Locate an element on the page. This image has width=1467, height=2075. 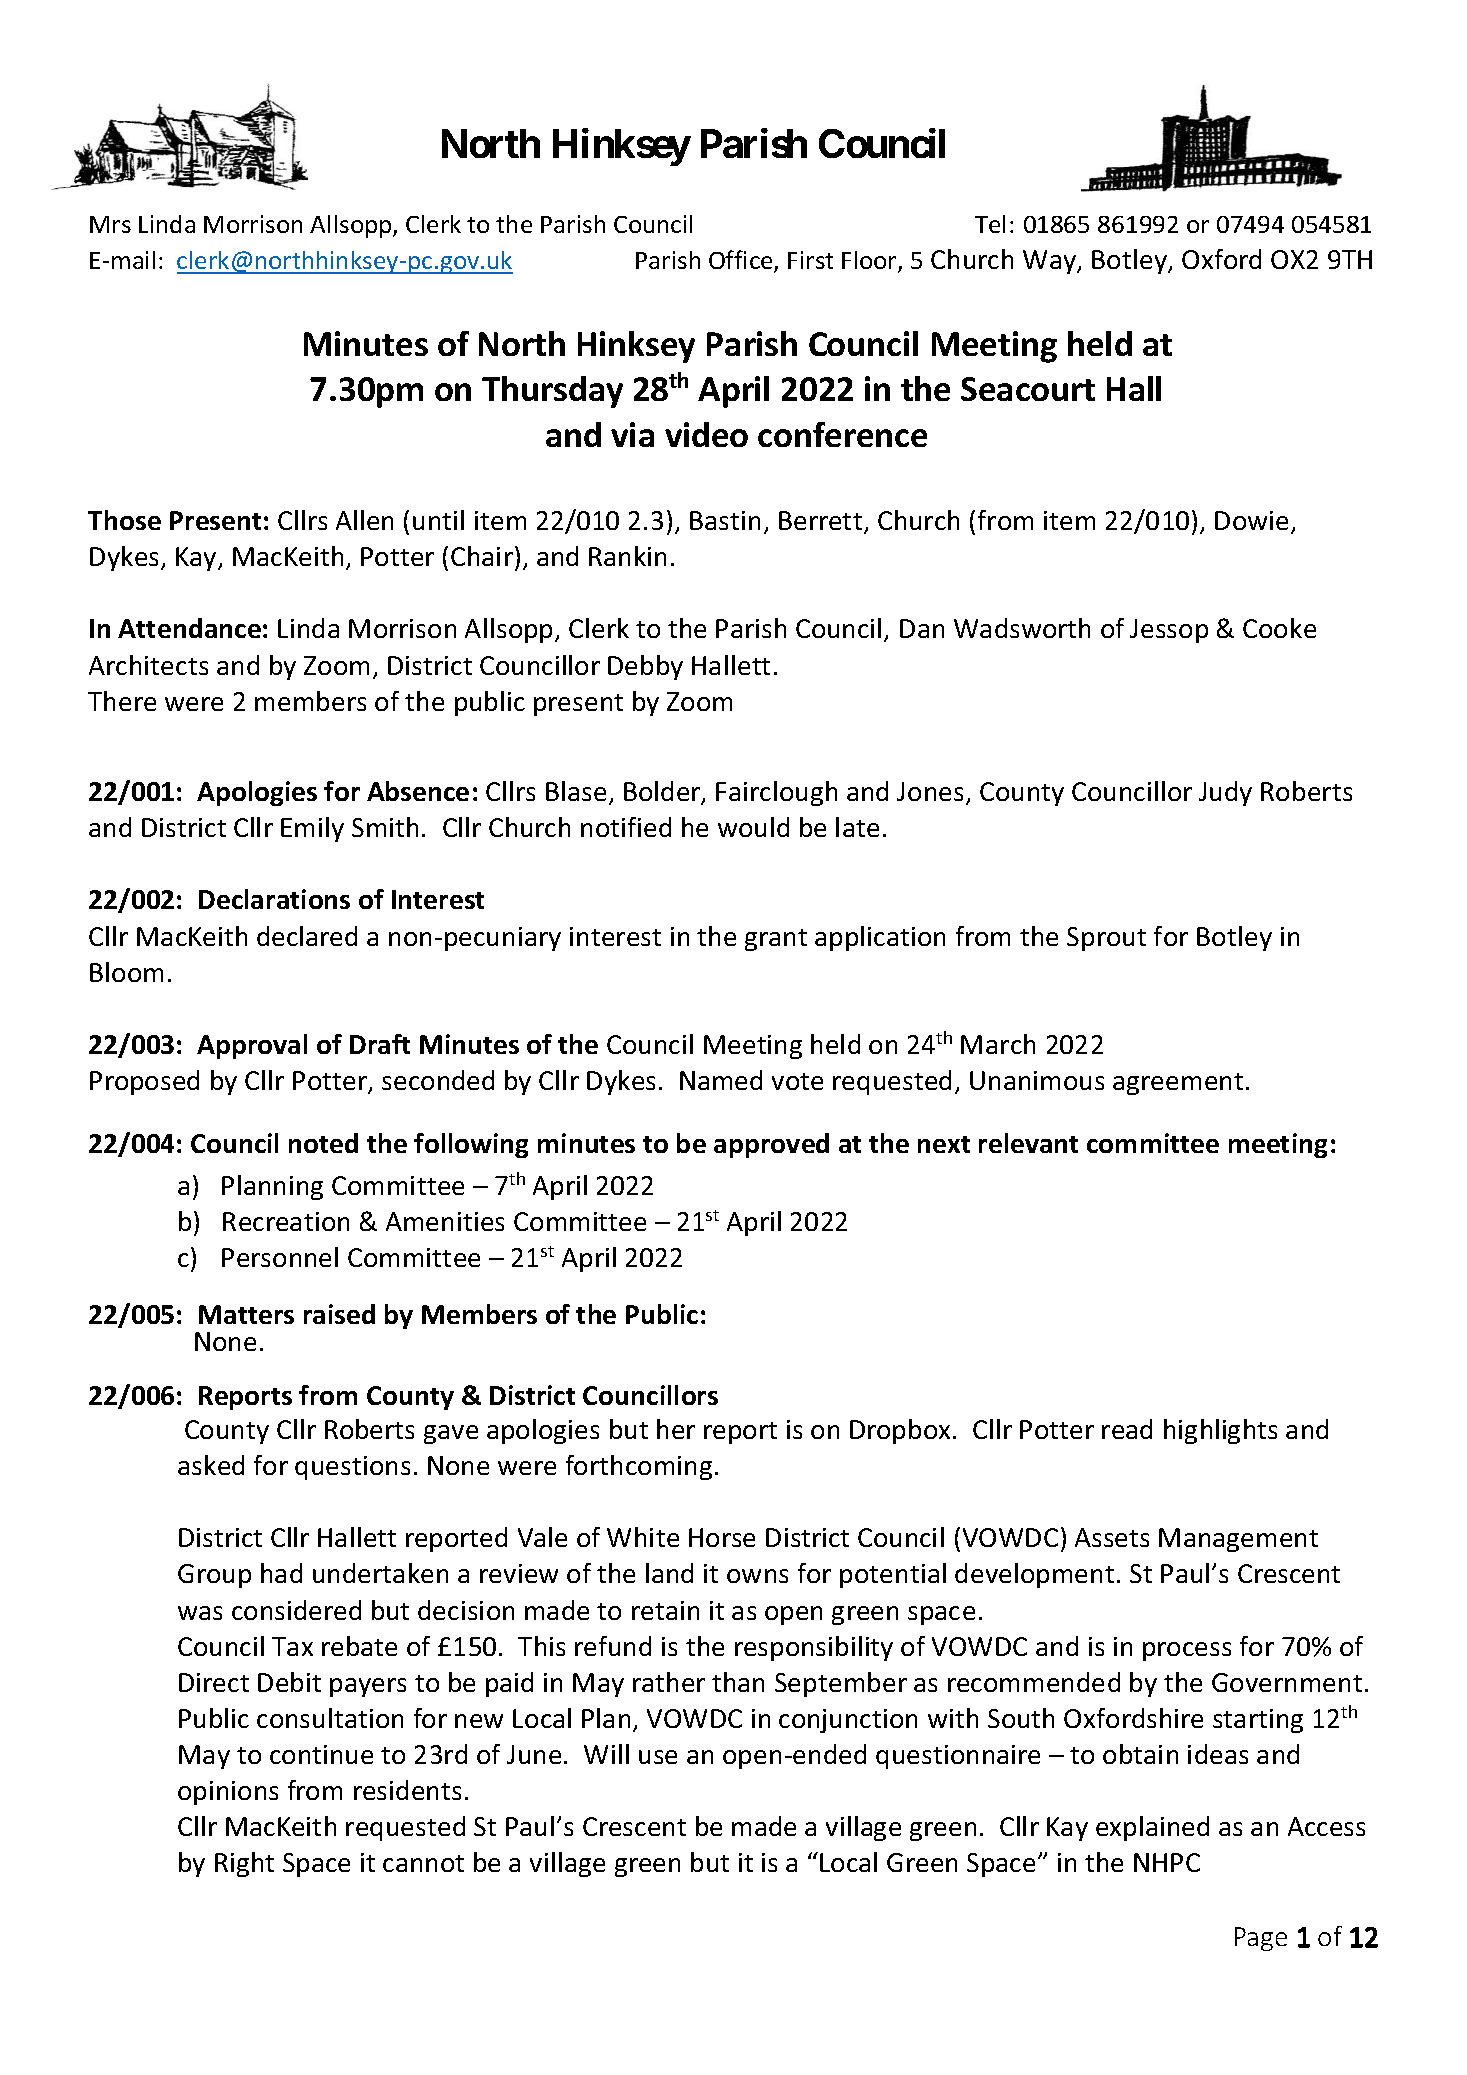
Mrs is located at coordinates (110, 224).
